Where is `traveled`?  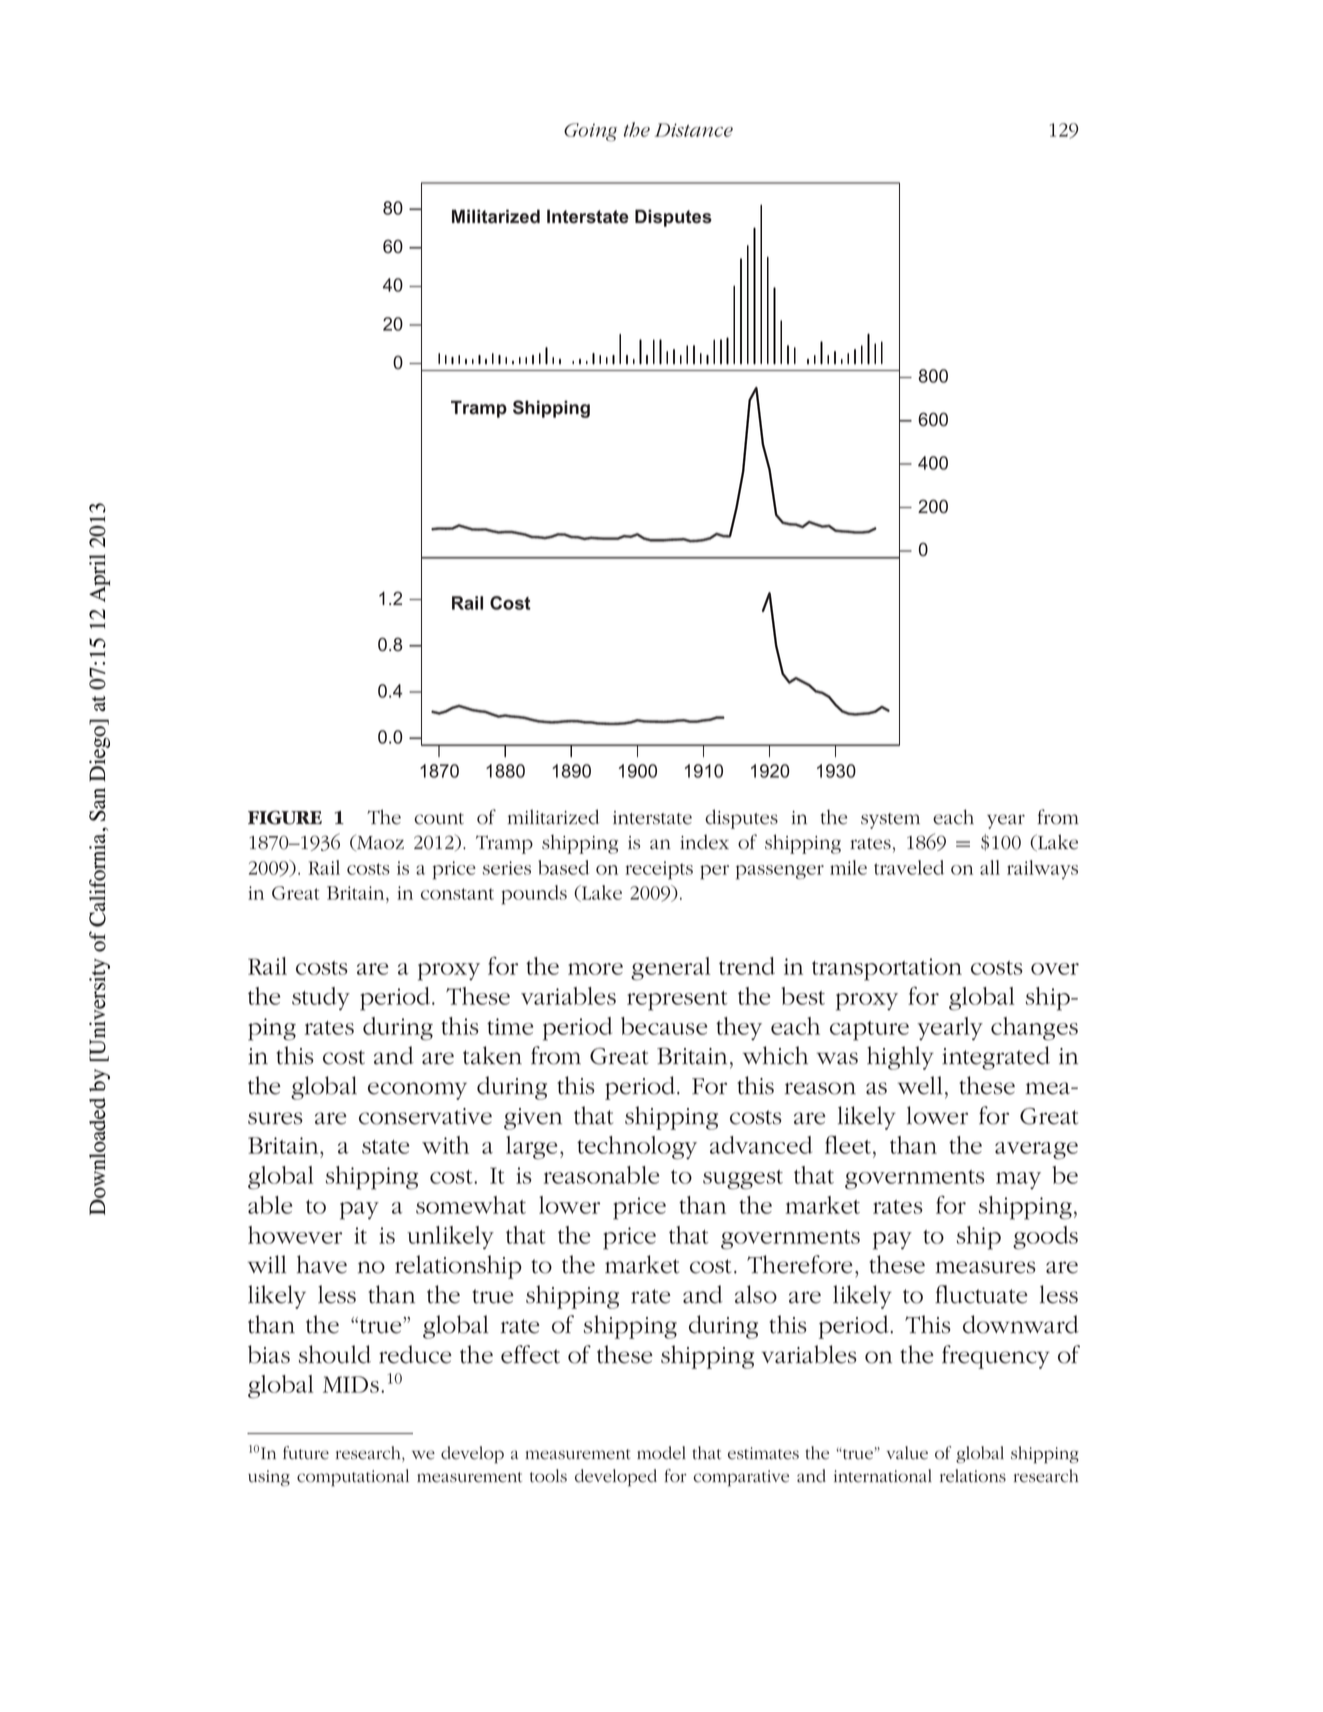
traveled is located at coordinates (909, 867).
